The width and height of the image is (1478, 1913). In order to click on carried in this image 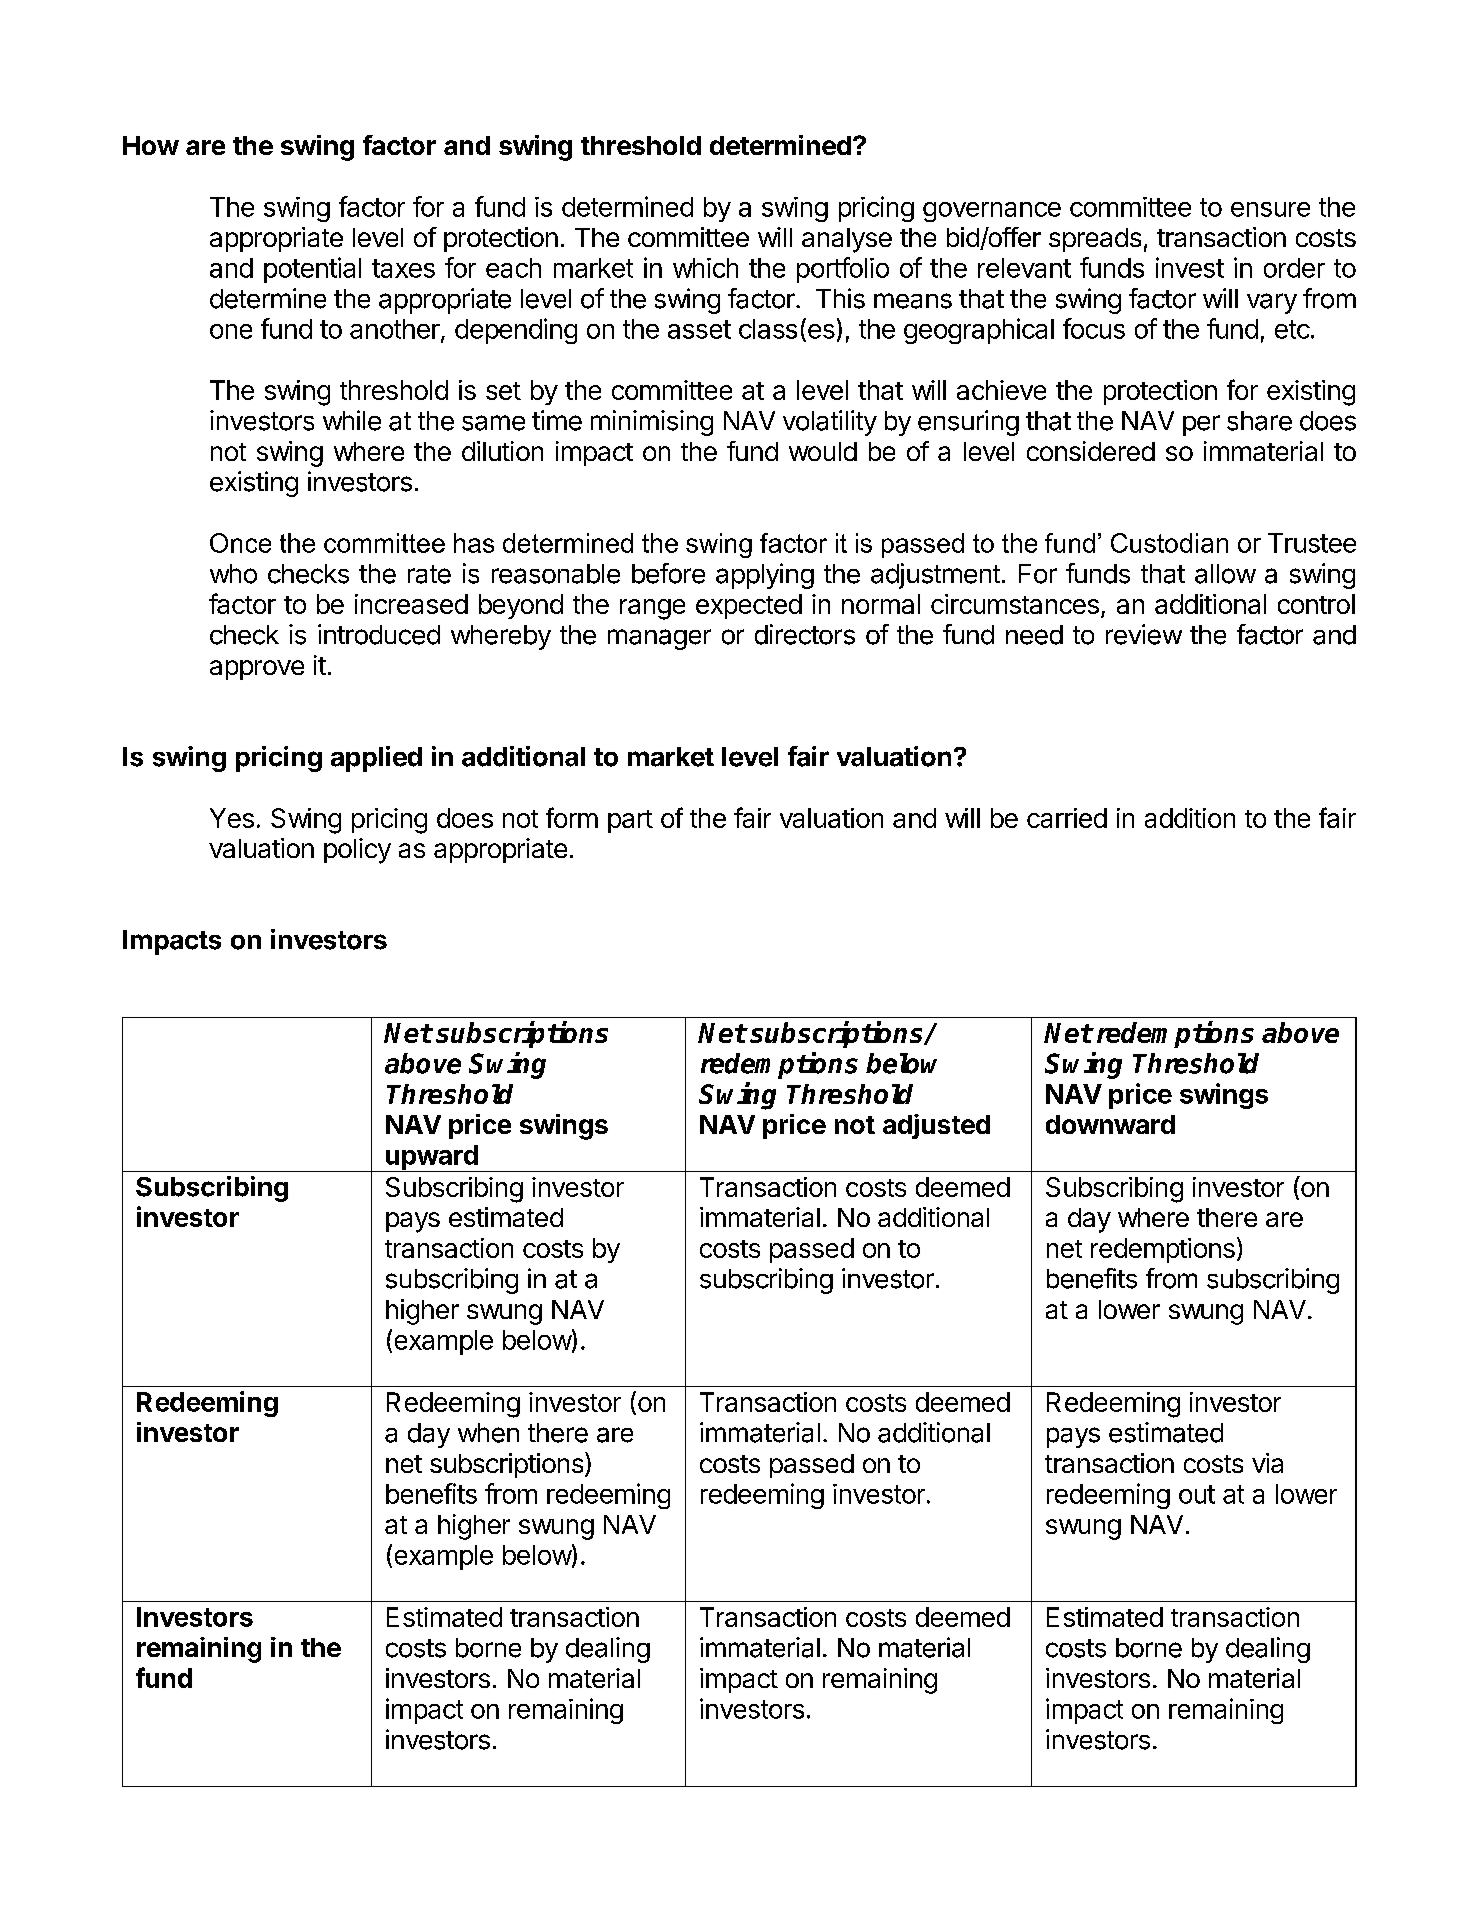, I will do `click(1067, 818)`.
